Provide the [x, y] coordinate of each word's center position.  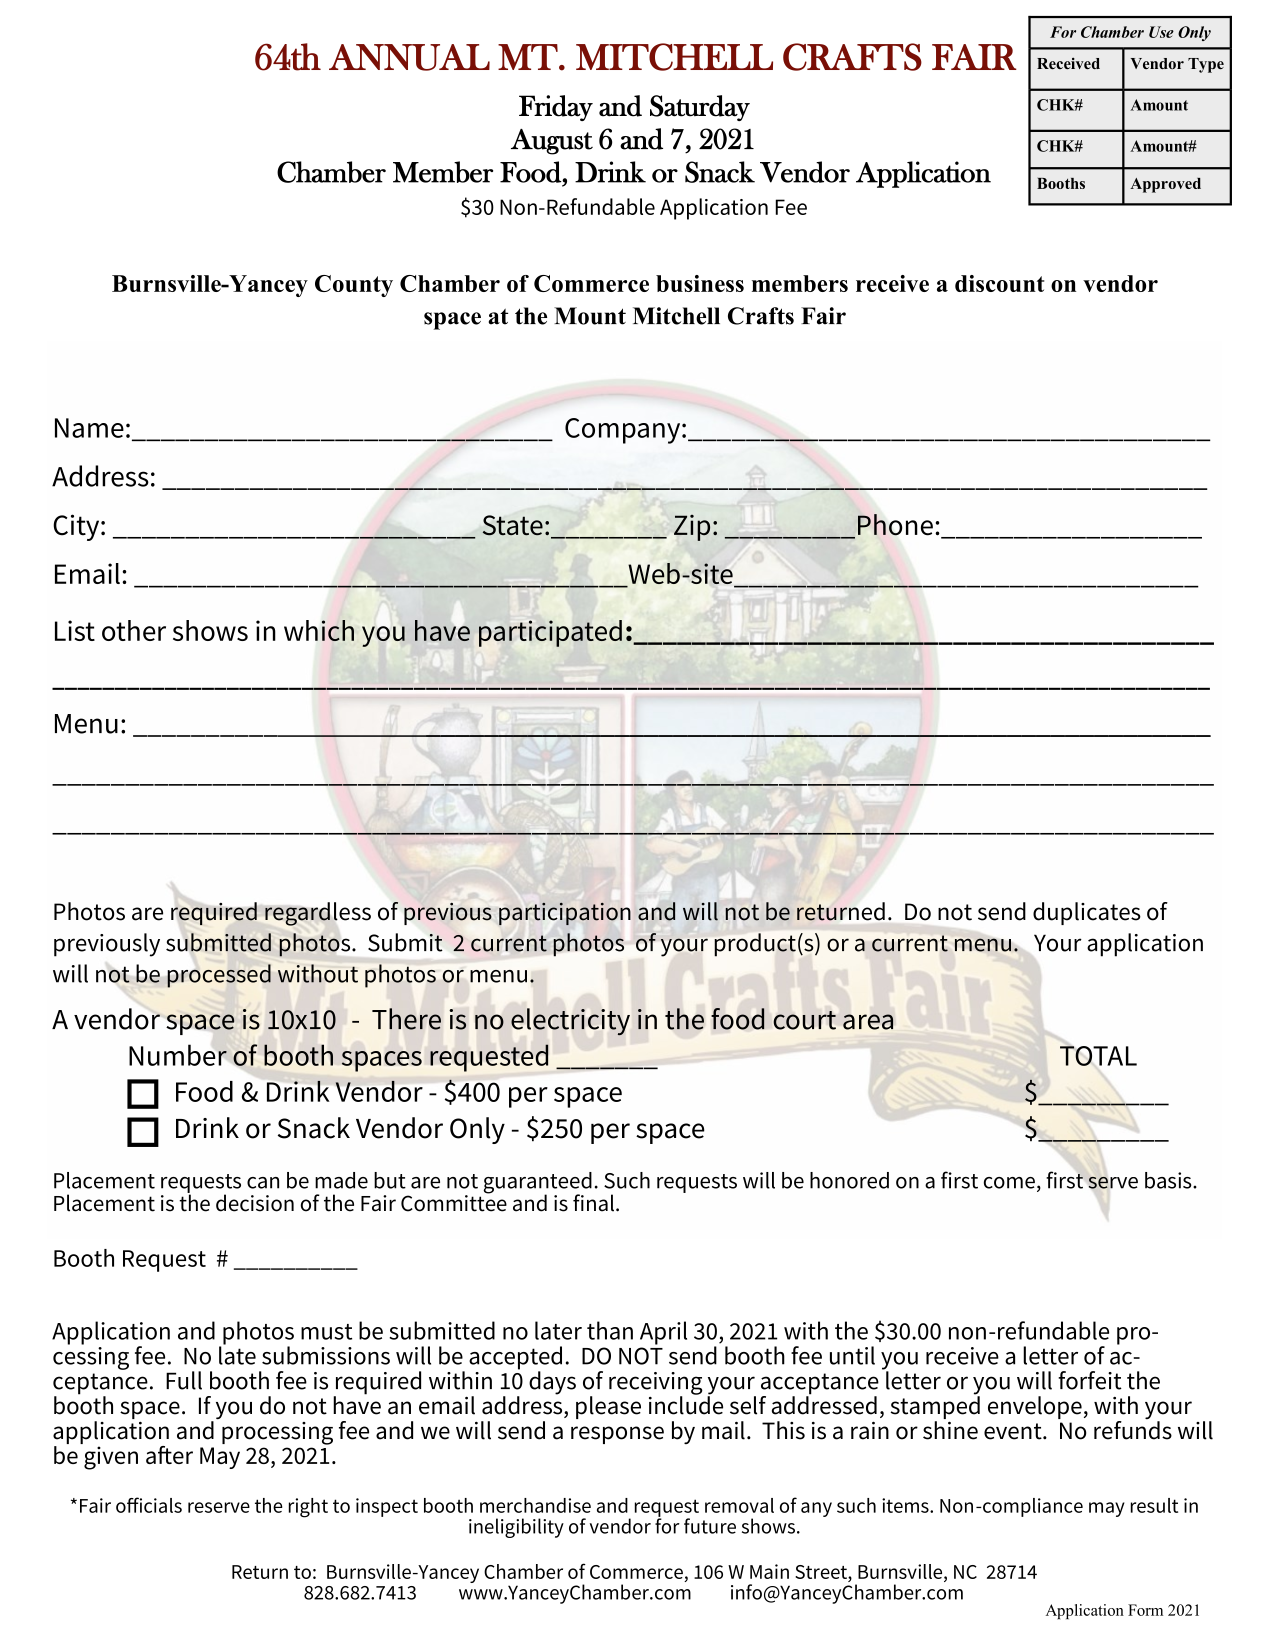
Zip [692, 528]
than [610, 1330]
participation [565, 914]
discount [999, 283]
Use [1161, 32]
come [1009, 1183]
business [700, 283]
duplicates [1087, 913]
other [134, 630]
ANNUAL [409, 57]
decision [255, 1203]
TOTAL [1098, 1054]
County [354, 286]
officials [149, 1505]
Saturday [700, 108]
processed [219, 976]
